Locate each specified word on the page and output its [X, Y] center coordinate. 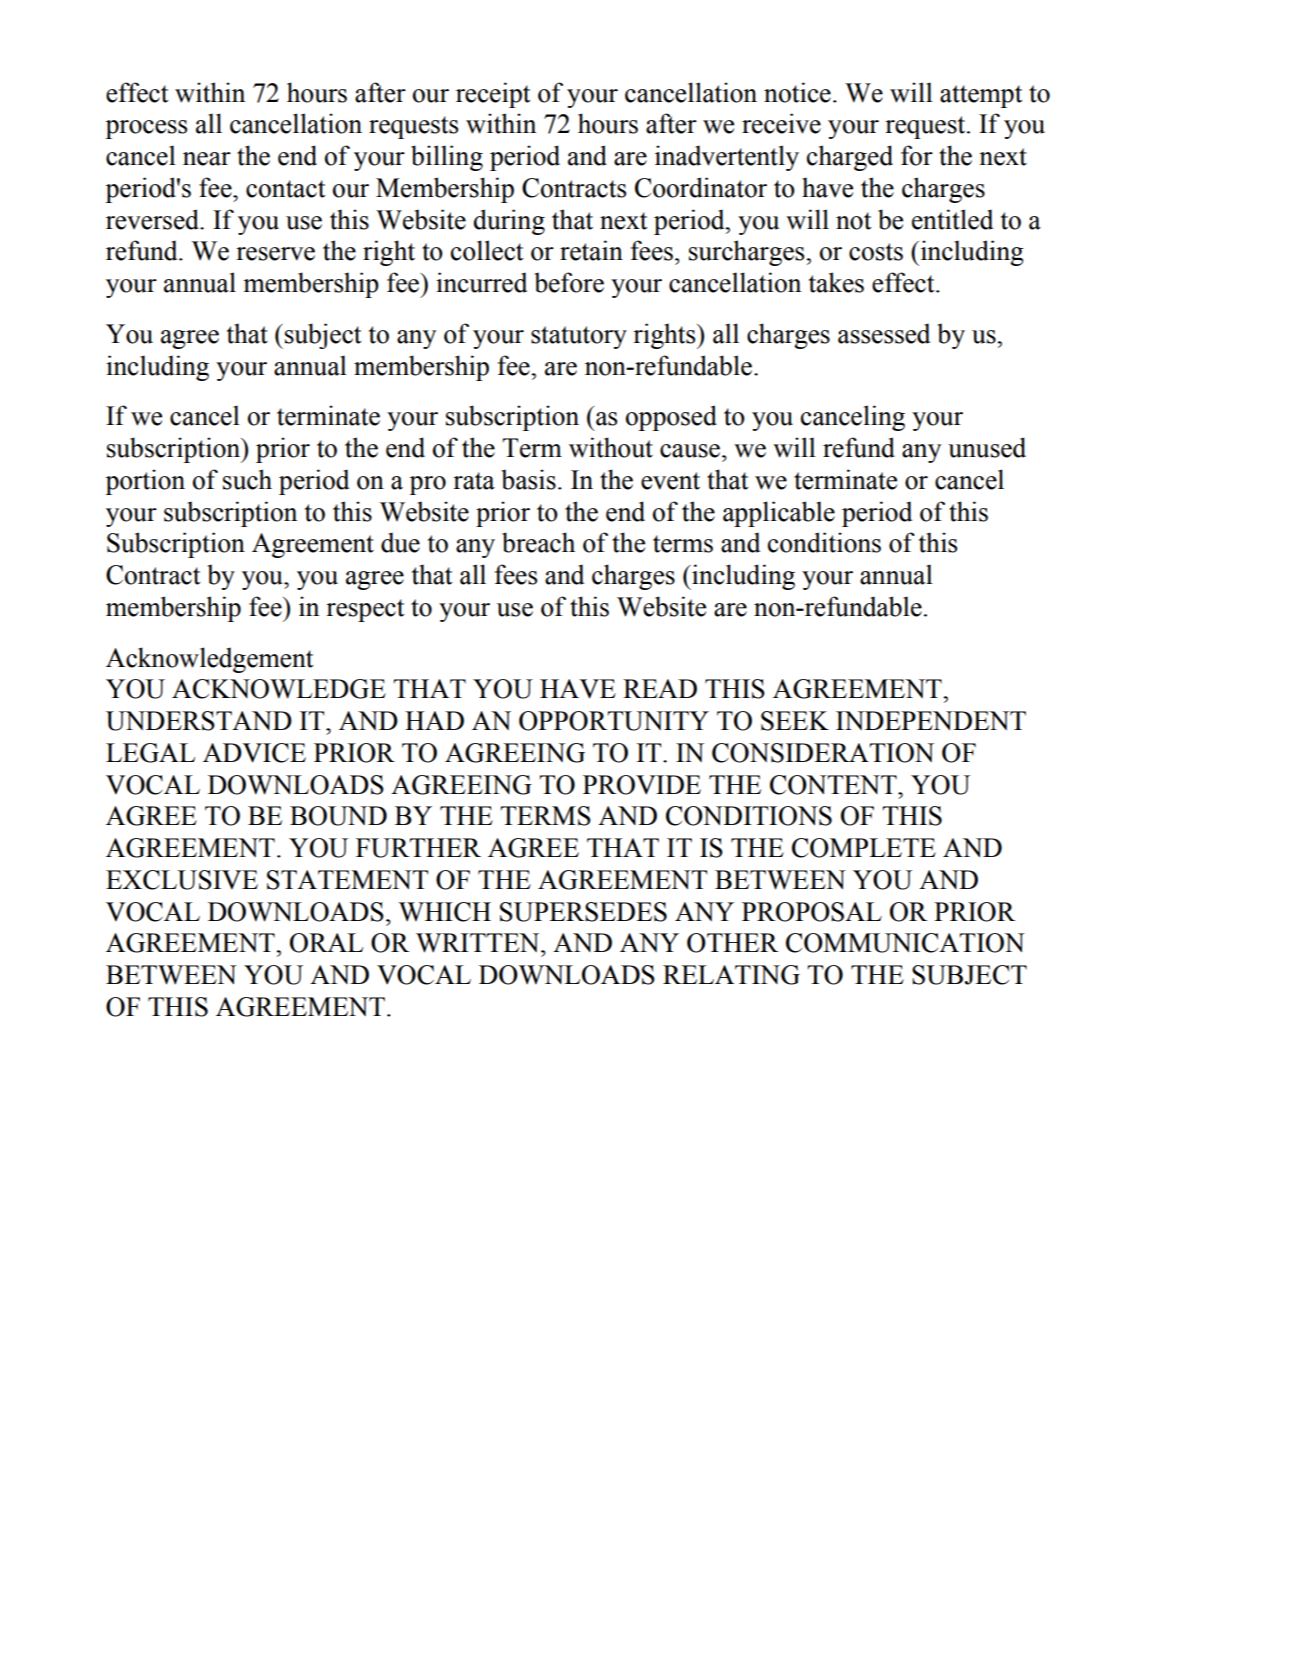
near [207, 159]
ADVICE [254, 753]
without [611, 447]
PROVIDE [642, 785]
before [569, 282]
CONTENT [834, 785]
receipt [493, 95]
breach [538, 542]
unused [987, 447]
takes [836, 282]
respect [365, 610]
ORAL [326, 943]
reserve [275, 254]
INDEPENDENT [931, 720]
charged [850, 158]
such [247, 479]
